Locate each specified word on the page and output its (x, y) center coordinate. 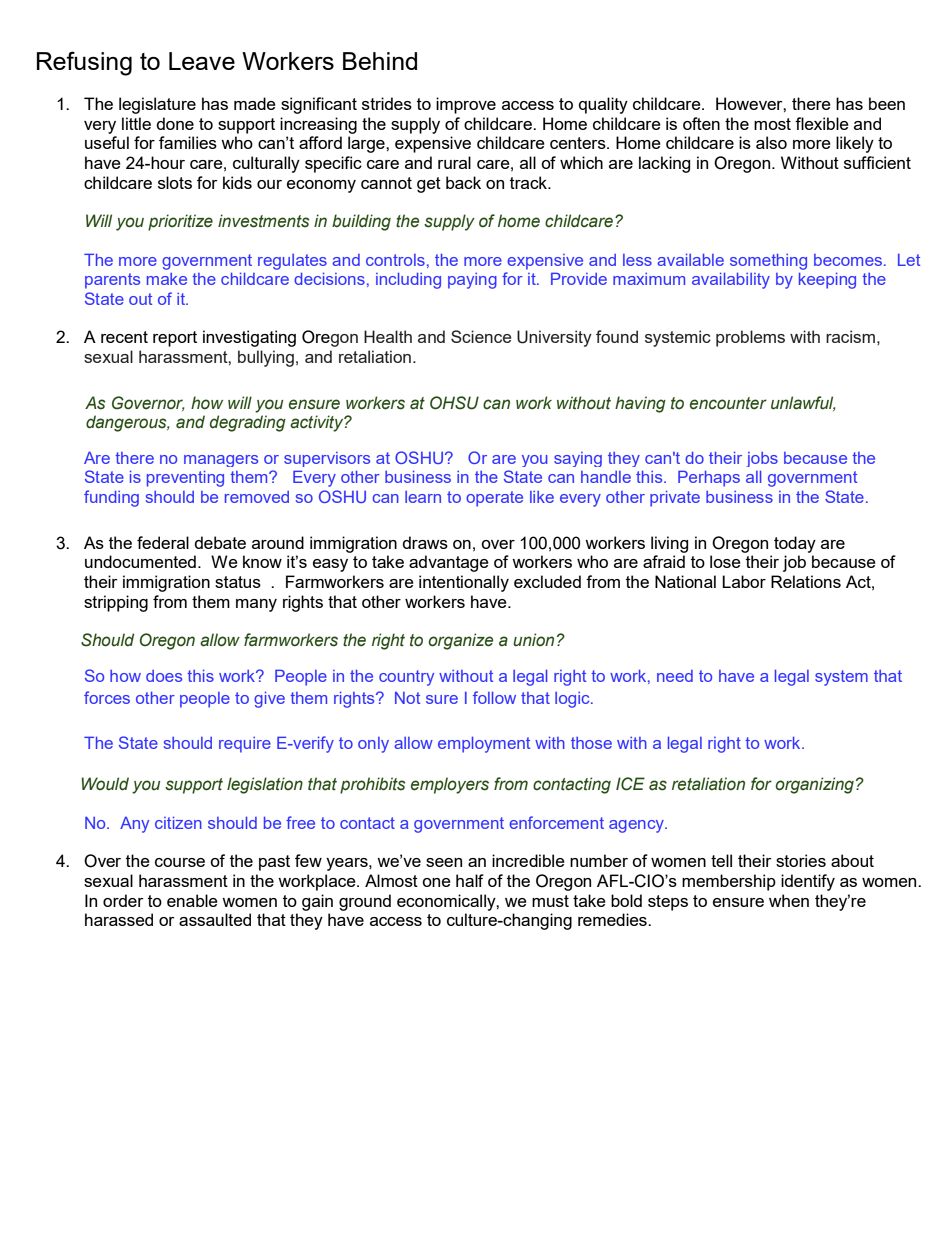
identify (808, 882)
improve (466, 105)
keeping (827, 281)
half (470, 880)
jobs (762, 459)
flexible (822, 123)
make (167, 279)
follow (494, 697)
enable (192, 900)
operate (494, 499)
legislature (157, 105)
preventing (185, 479)
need (675, 676)
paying (472, 281)
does (164, 676)
